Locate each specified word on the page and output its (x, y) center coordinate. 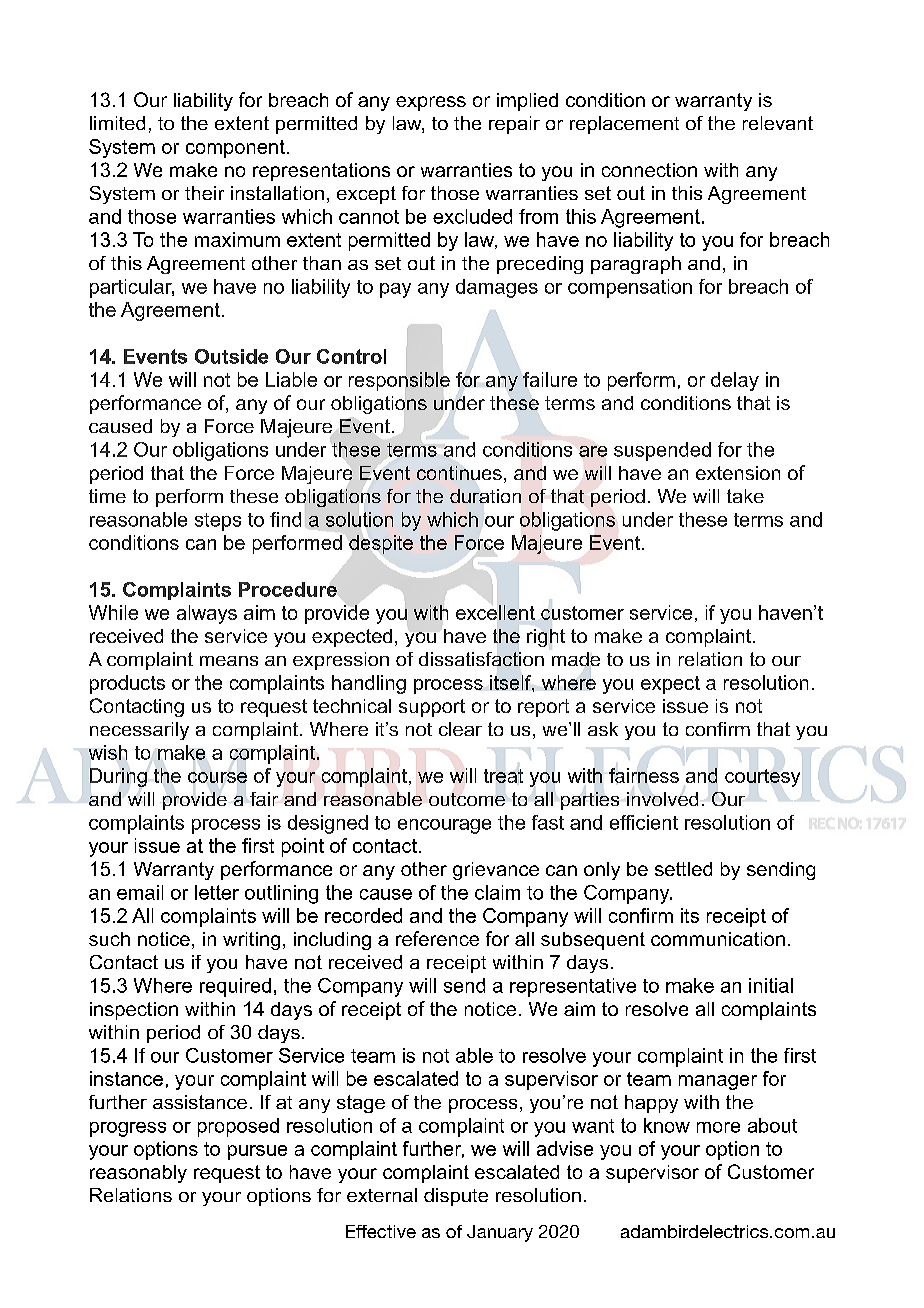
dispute (456, 1197)
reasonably (138, 1174)
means (229, 661)
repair (514, 125)
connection (649, 170)
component (235, 149)
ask (603, 729)
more (718, 1127)
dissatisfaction (481, 659)
